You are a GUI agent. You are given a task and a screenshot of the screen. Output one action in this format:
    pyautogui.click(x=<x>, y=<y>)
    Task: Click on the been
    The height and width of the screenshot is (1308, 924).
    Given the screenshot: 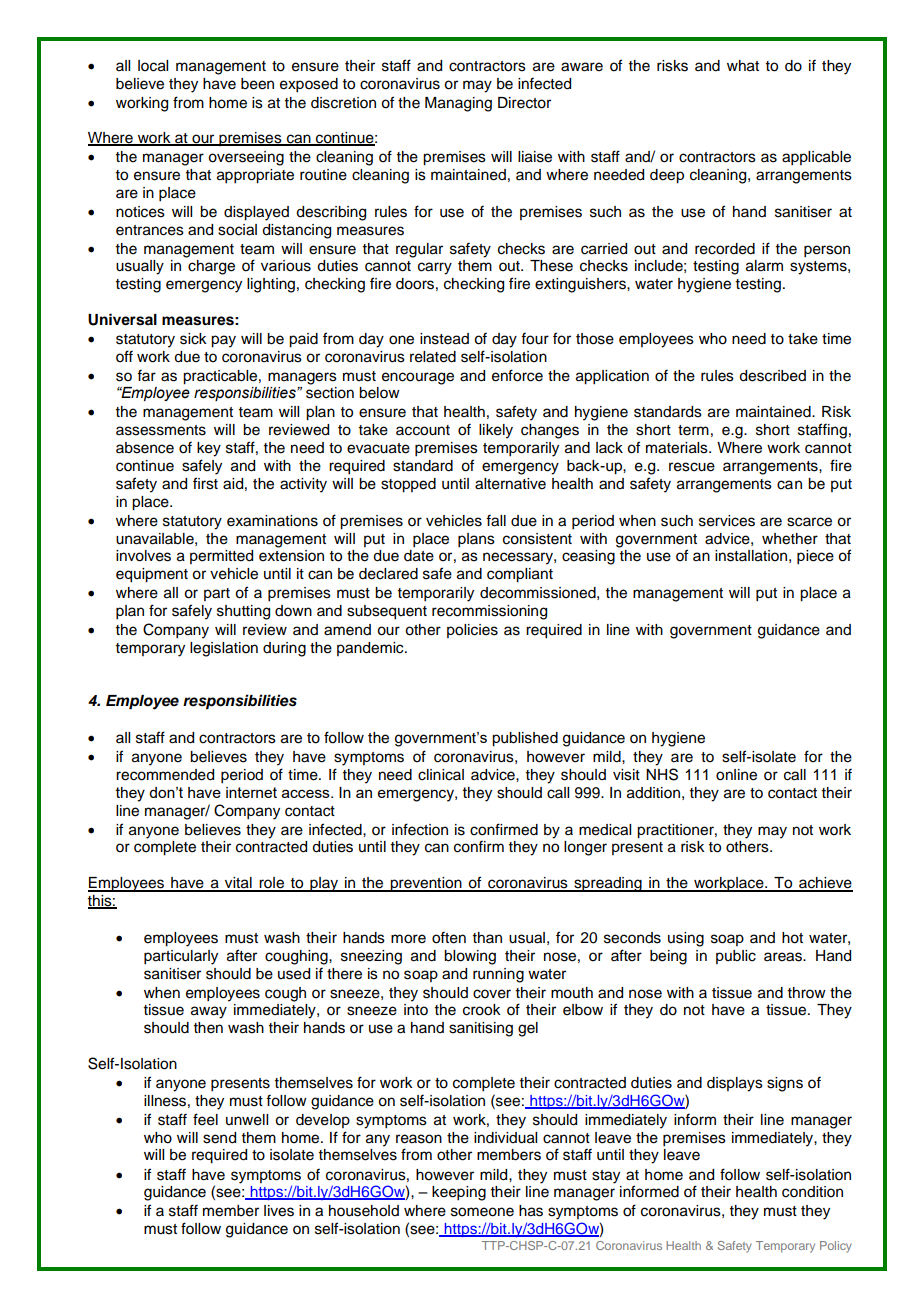 What is the action you would take?
    pyautogui.click(x=257, y=84)
